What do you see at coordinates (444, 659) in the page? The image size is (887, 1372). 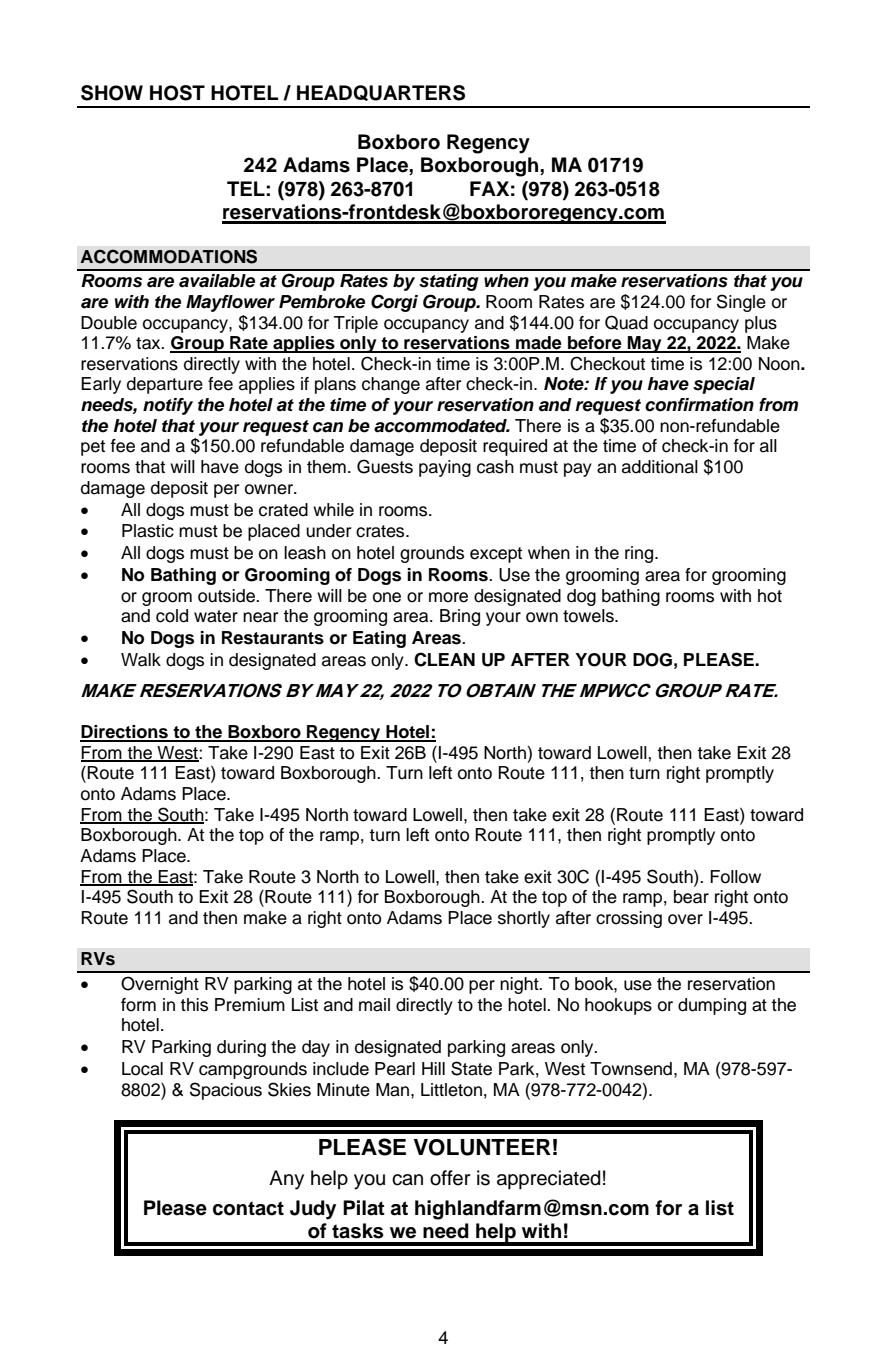 I see `CLEAN` at bounding box center [444, 659].
